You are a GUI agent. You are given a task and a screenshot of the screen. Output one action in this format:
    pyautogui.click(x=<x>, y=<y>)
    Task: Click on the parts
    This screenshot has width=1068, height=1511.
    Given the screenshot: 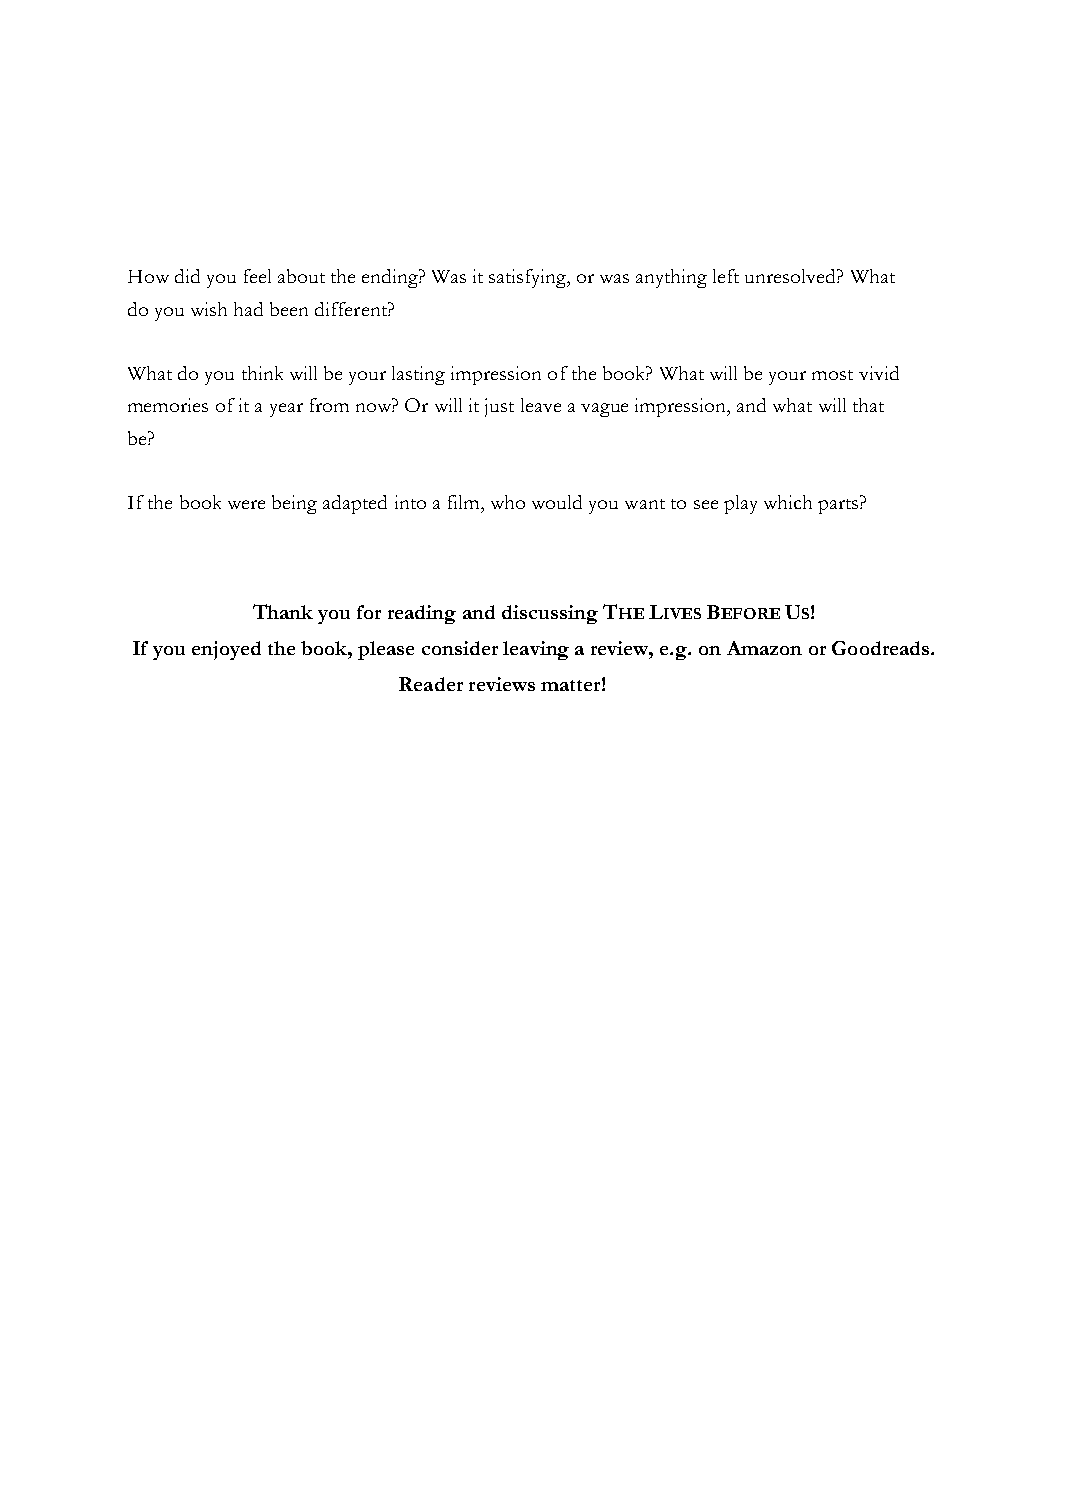 What is the action you would take?
    pyautogui.click(x=839, y=506)
